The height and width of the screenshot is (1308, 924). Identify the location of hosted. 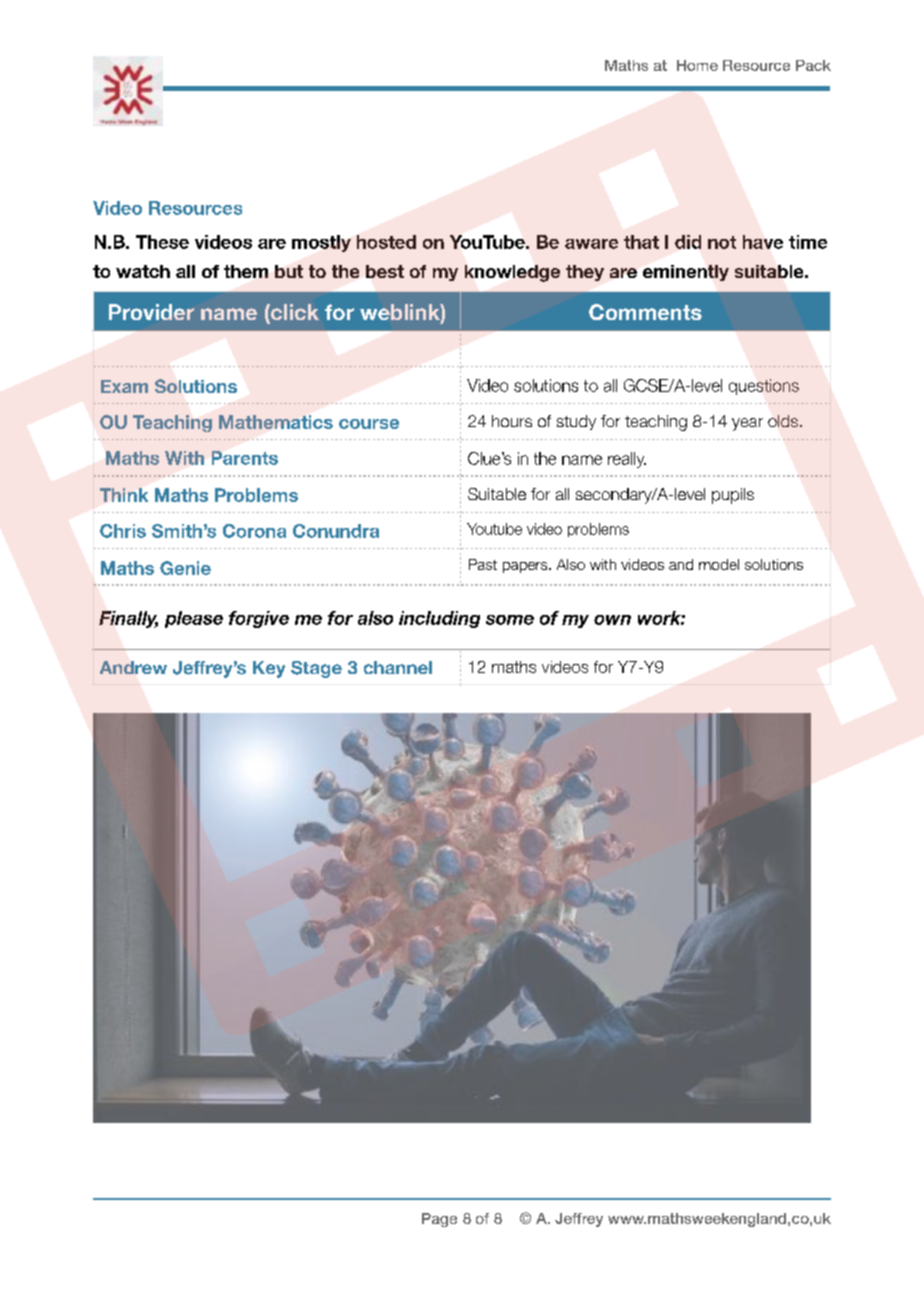
(386, 242).
